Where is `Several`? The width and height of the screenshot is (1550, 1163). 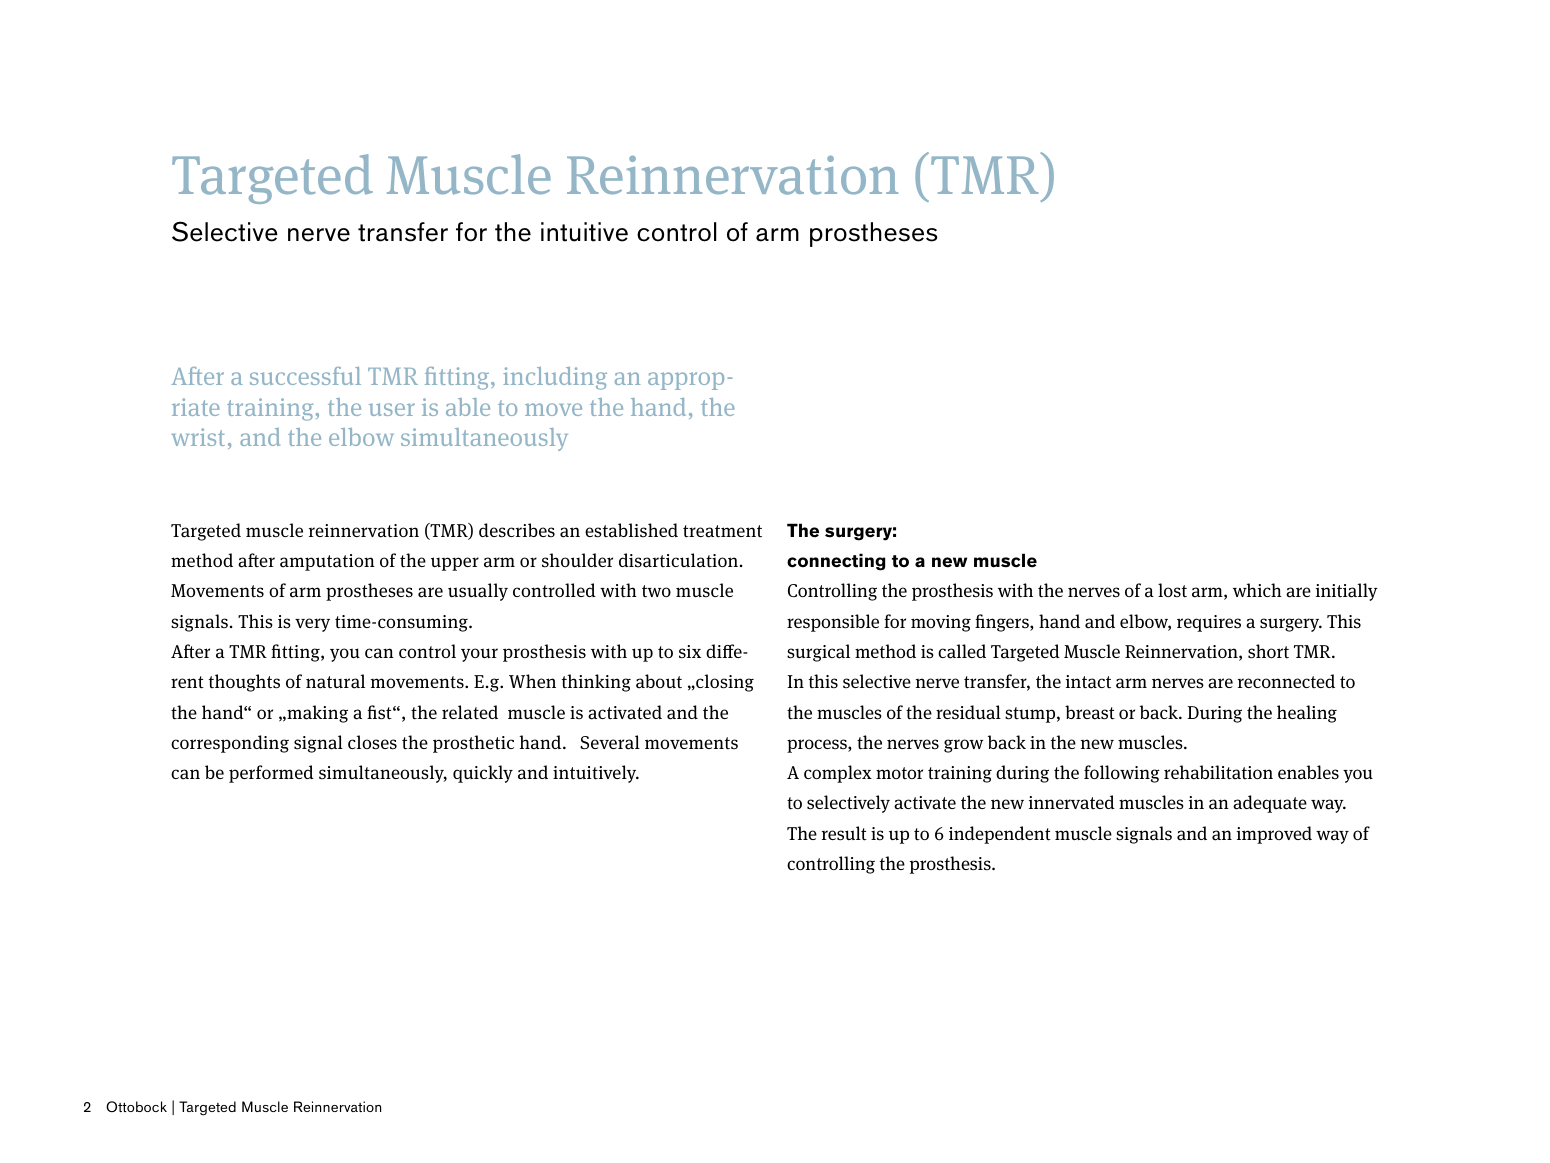 Several is located at coordinates (610, 742).
